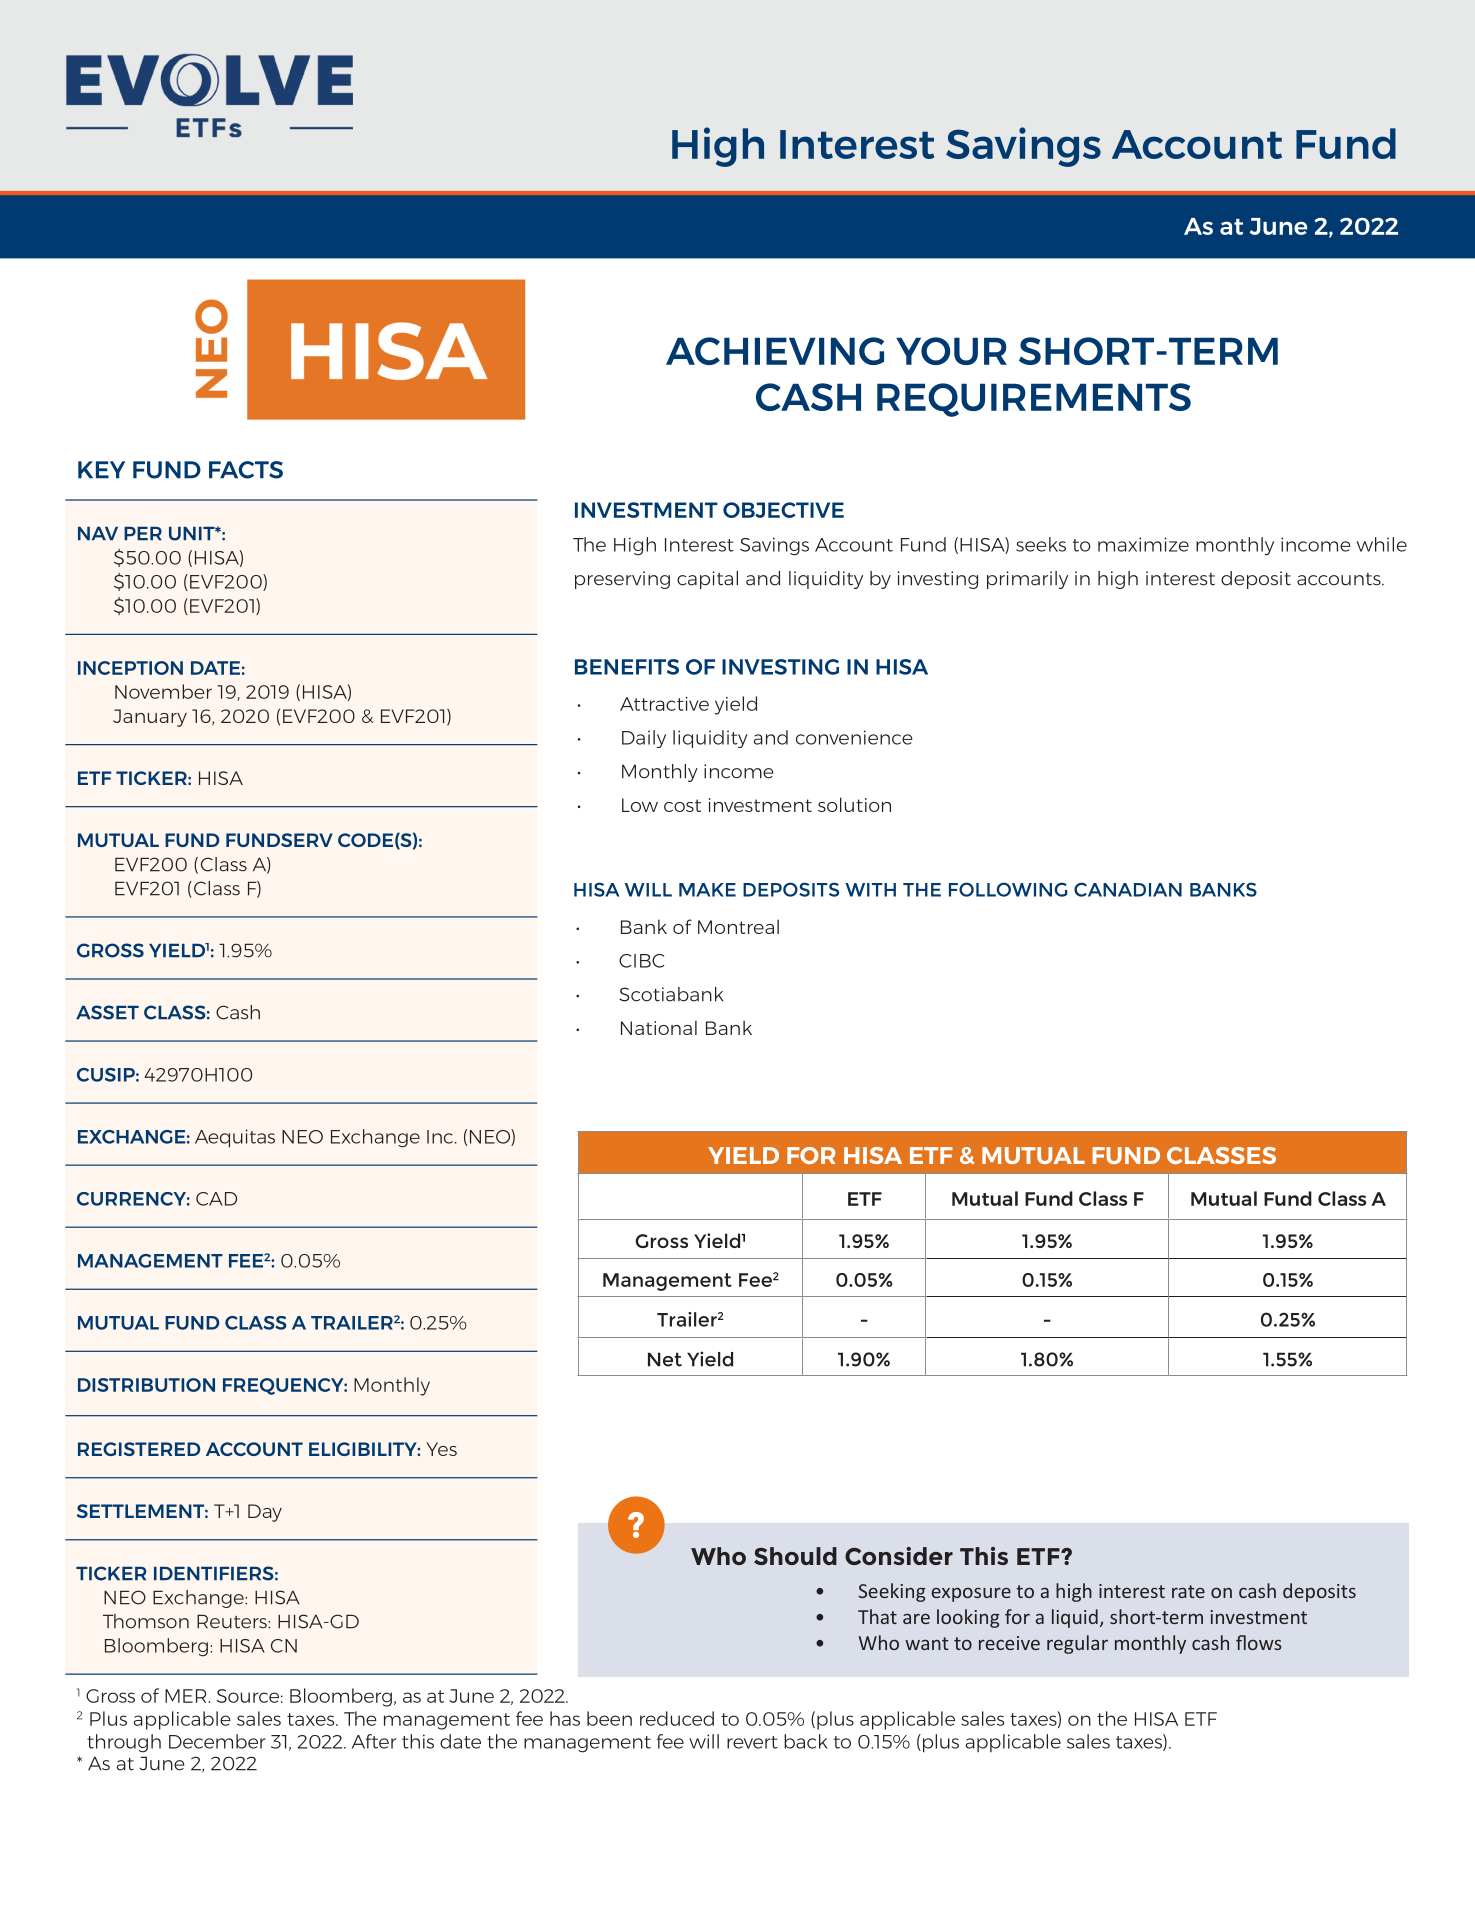 This page has height=1909, width=1475. What do you see at coordinates (1128, 889) in the page?
I see `CANADIAN` at bounding box center [1128, 889].
